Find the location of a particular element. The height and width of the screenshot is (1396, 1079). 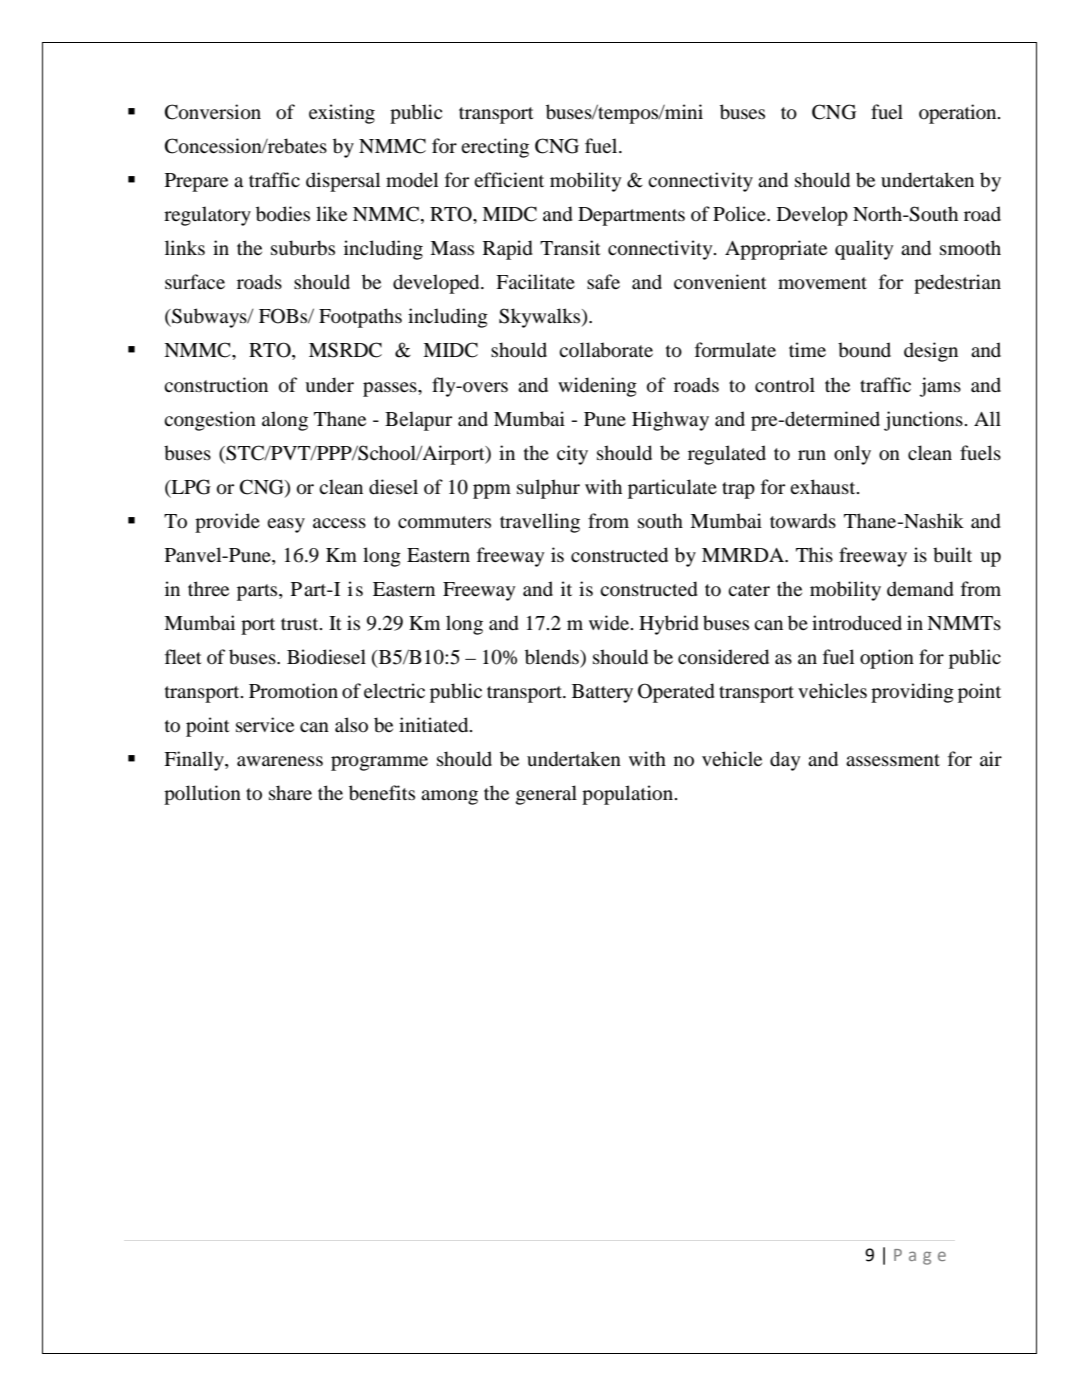

collaborate is located at coordinates (606, 350).
